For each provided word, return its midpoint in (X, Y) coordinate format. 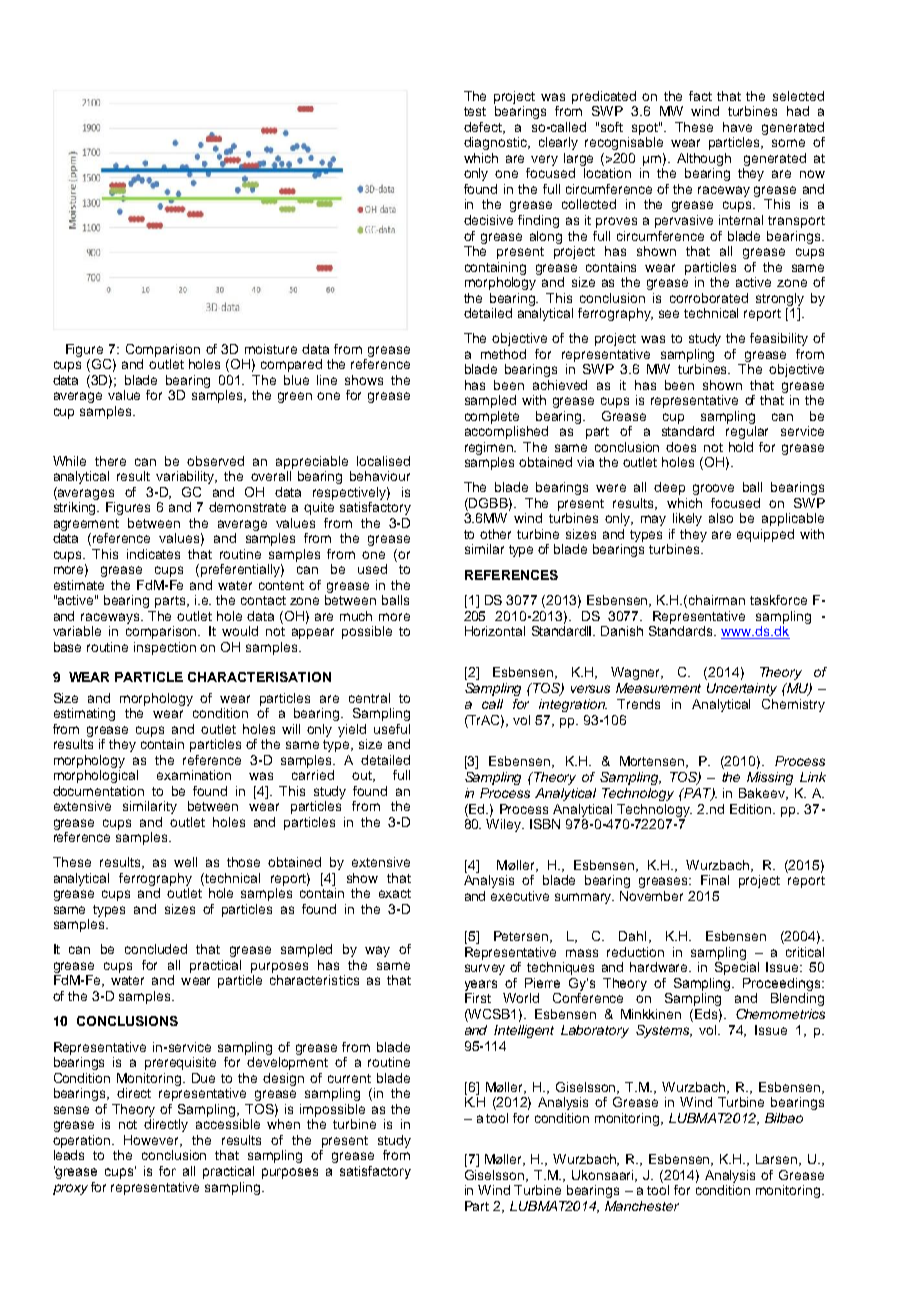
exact (395, 893)
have (737, 127)
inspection (165, 648)
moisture (271, 349)
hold (741, 447)
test (475, 111)
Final (715, 880)
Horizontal (495, 631)
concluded (156, 949)
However (153, 1141)
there (110, 461)
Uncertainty (742, 689)
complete (492, 417)
